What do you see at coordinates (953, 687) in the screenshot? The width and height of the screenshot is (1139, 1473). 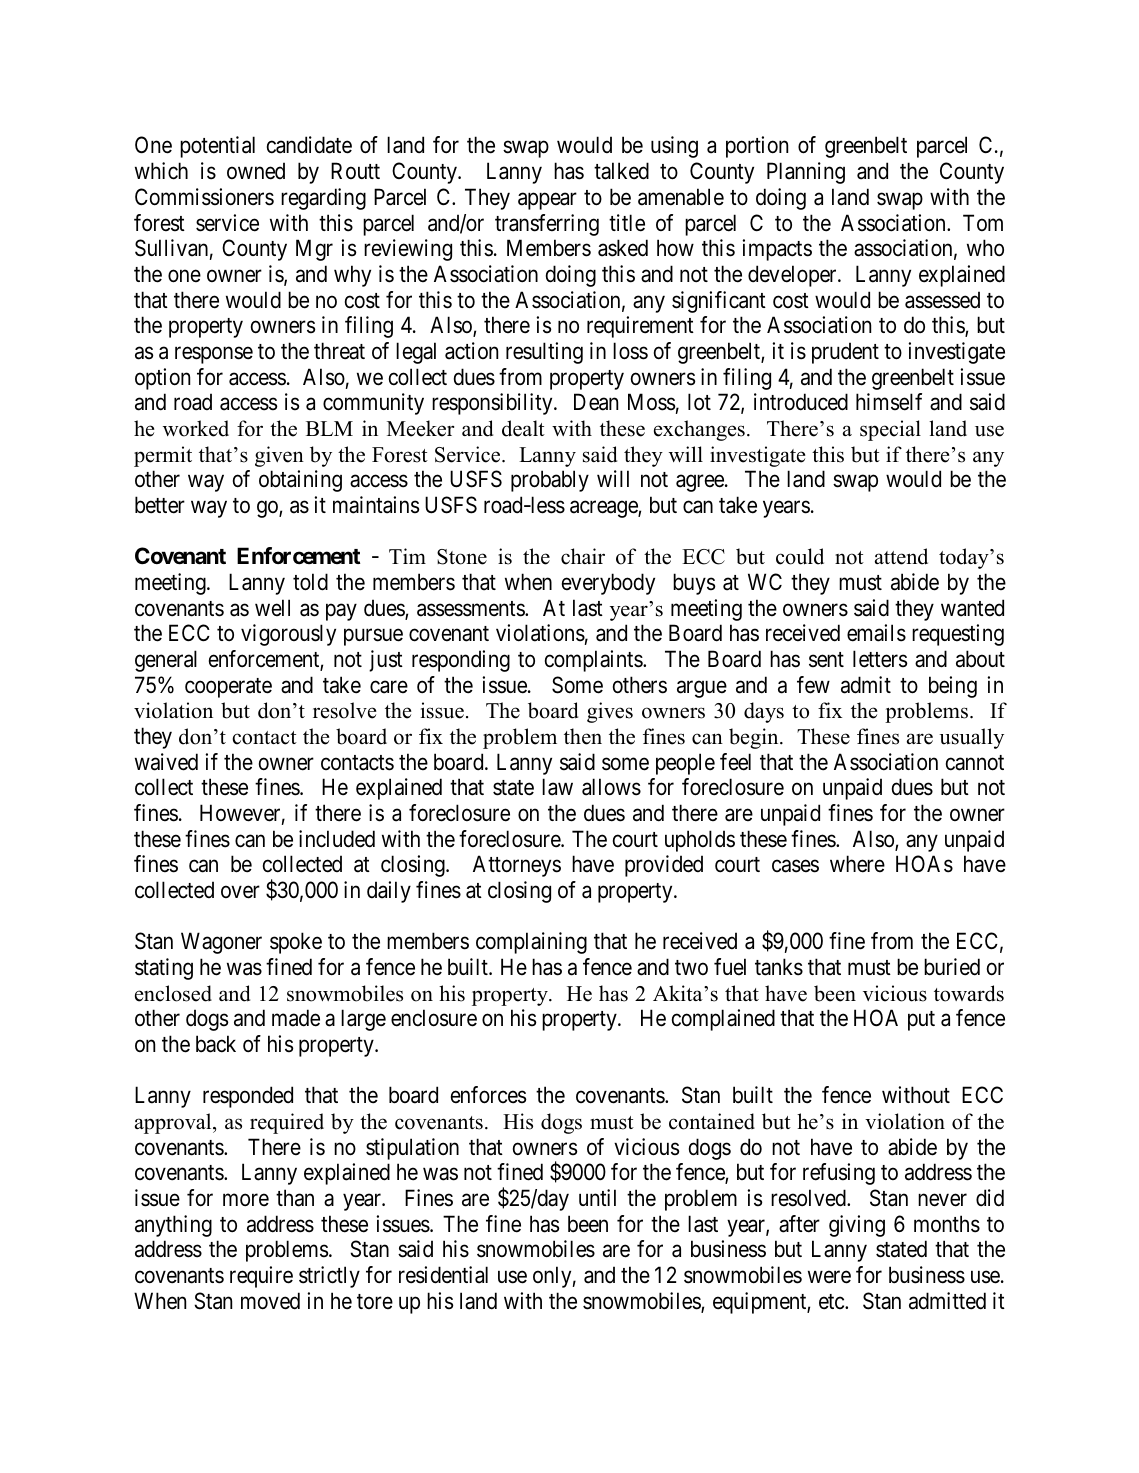 I see `being` at bounding box center [953, 687].
